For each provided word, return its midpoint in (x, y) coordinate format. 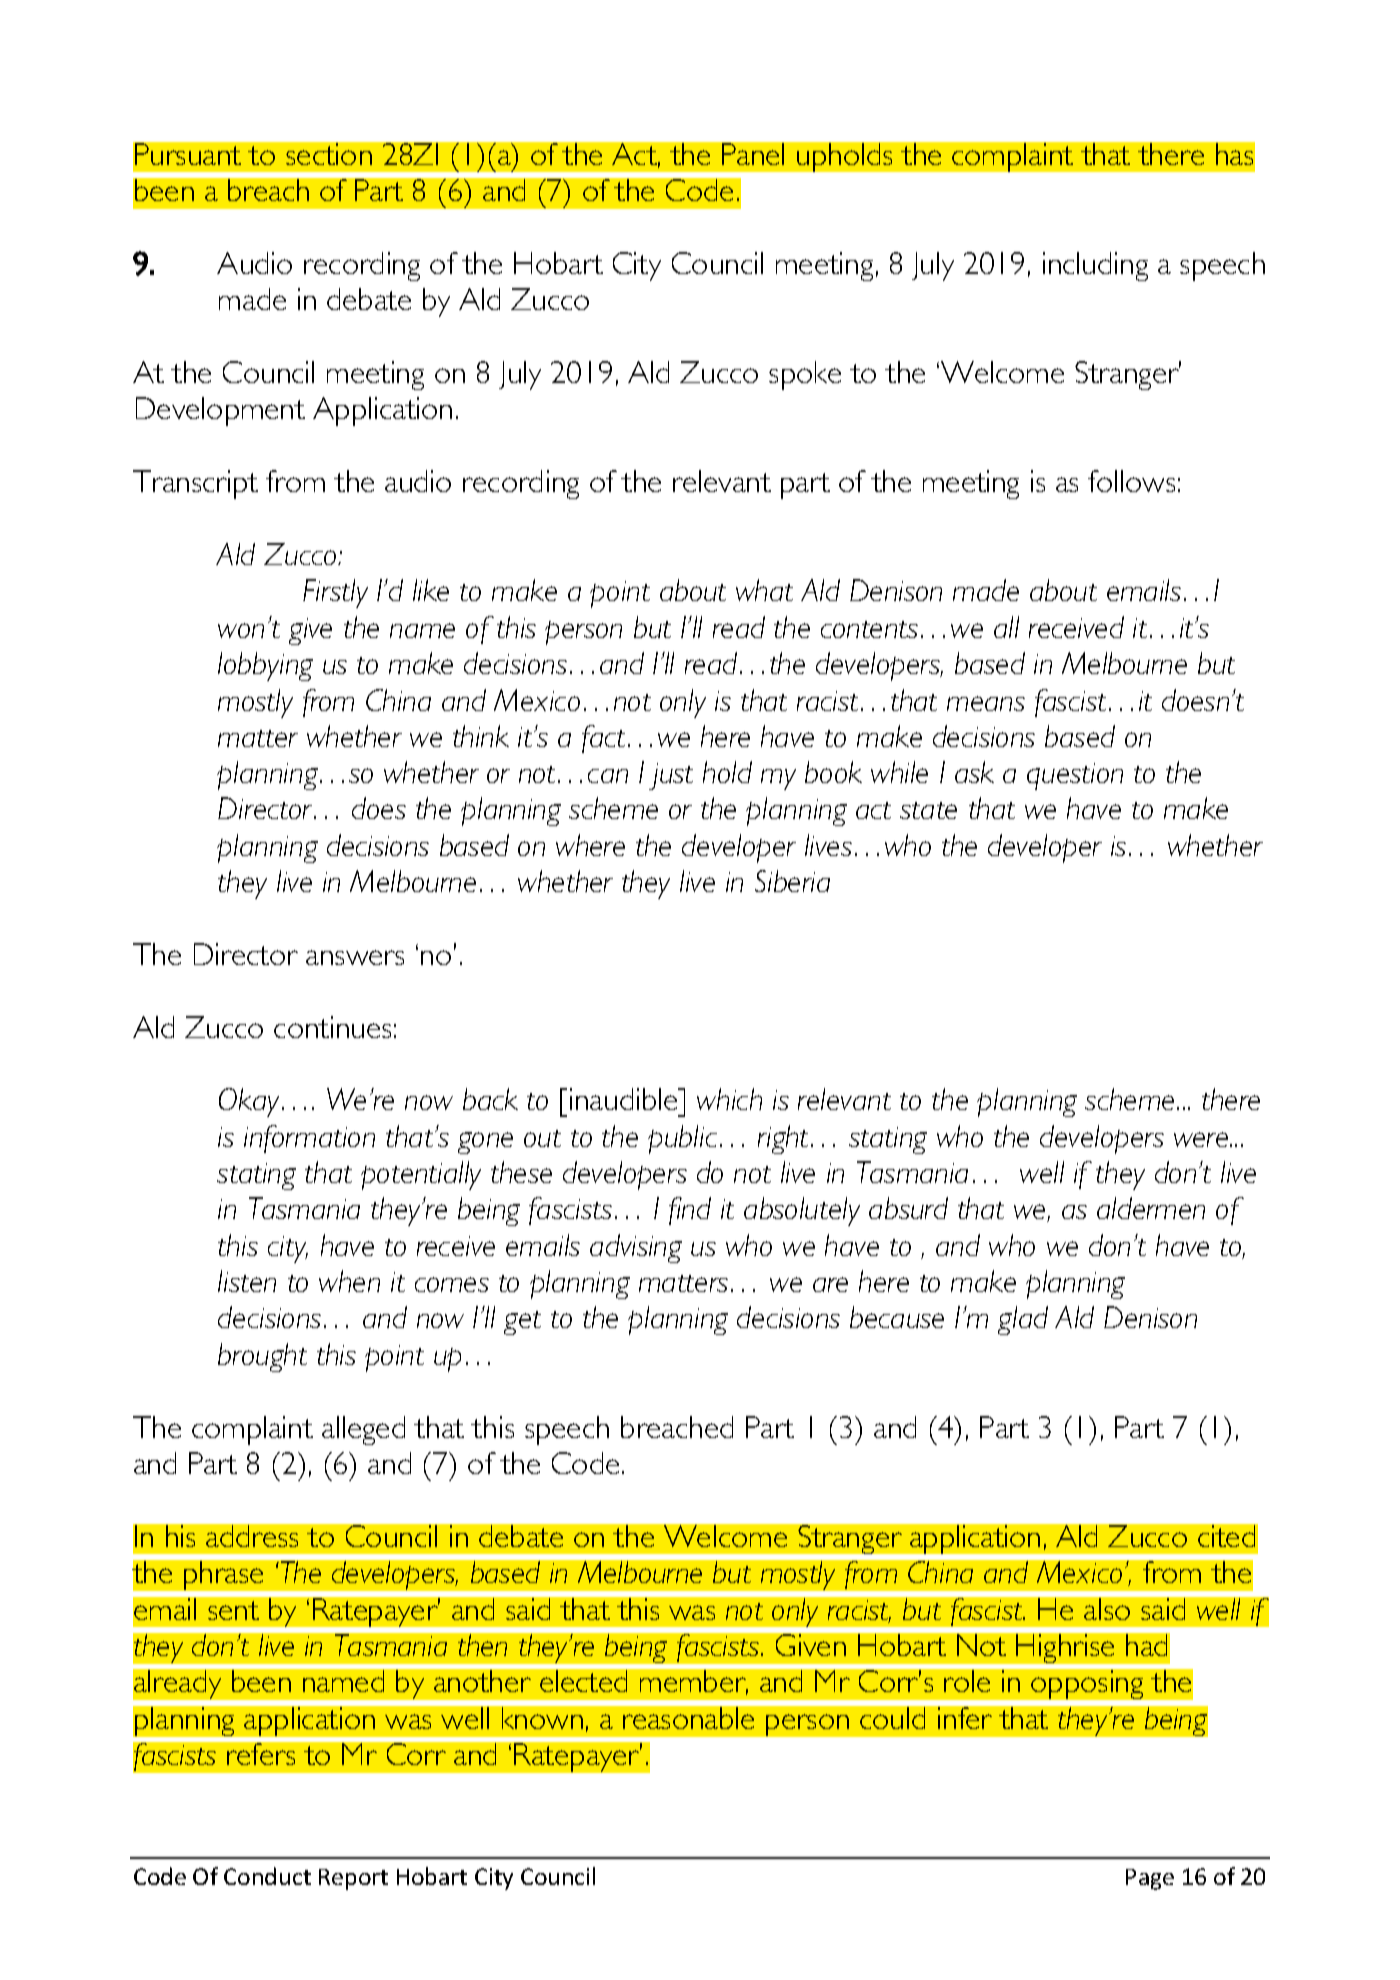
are (830, 1284)
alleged (363, 1430)
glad (1023, 1320)
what (764, 590)
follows (1131, 481)
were (1202, 1139)
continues (332, 1027)
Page (1150, 1879)
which (729, 1099)
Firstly (335, 593)
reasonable (688, 1718)
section (329, 154)
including (1095, 266)
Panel (753, 154)
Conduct (267, 1876)
